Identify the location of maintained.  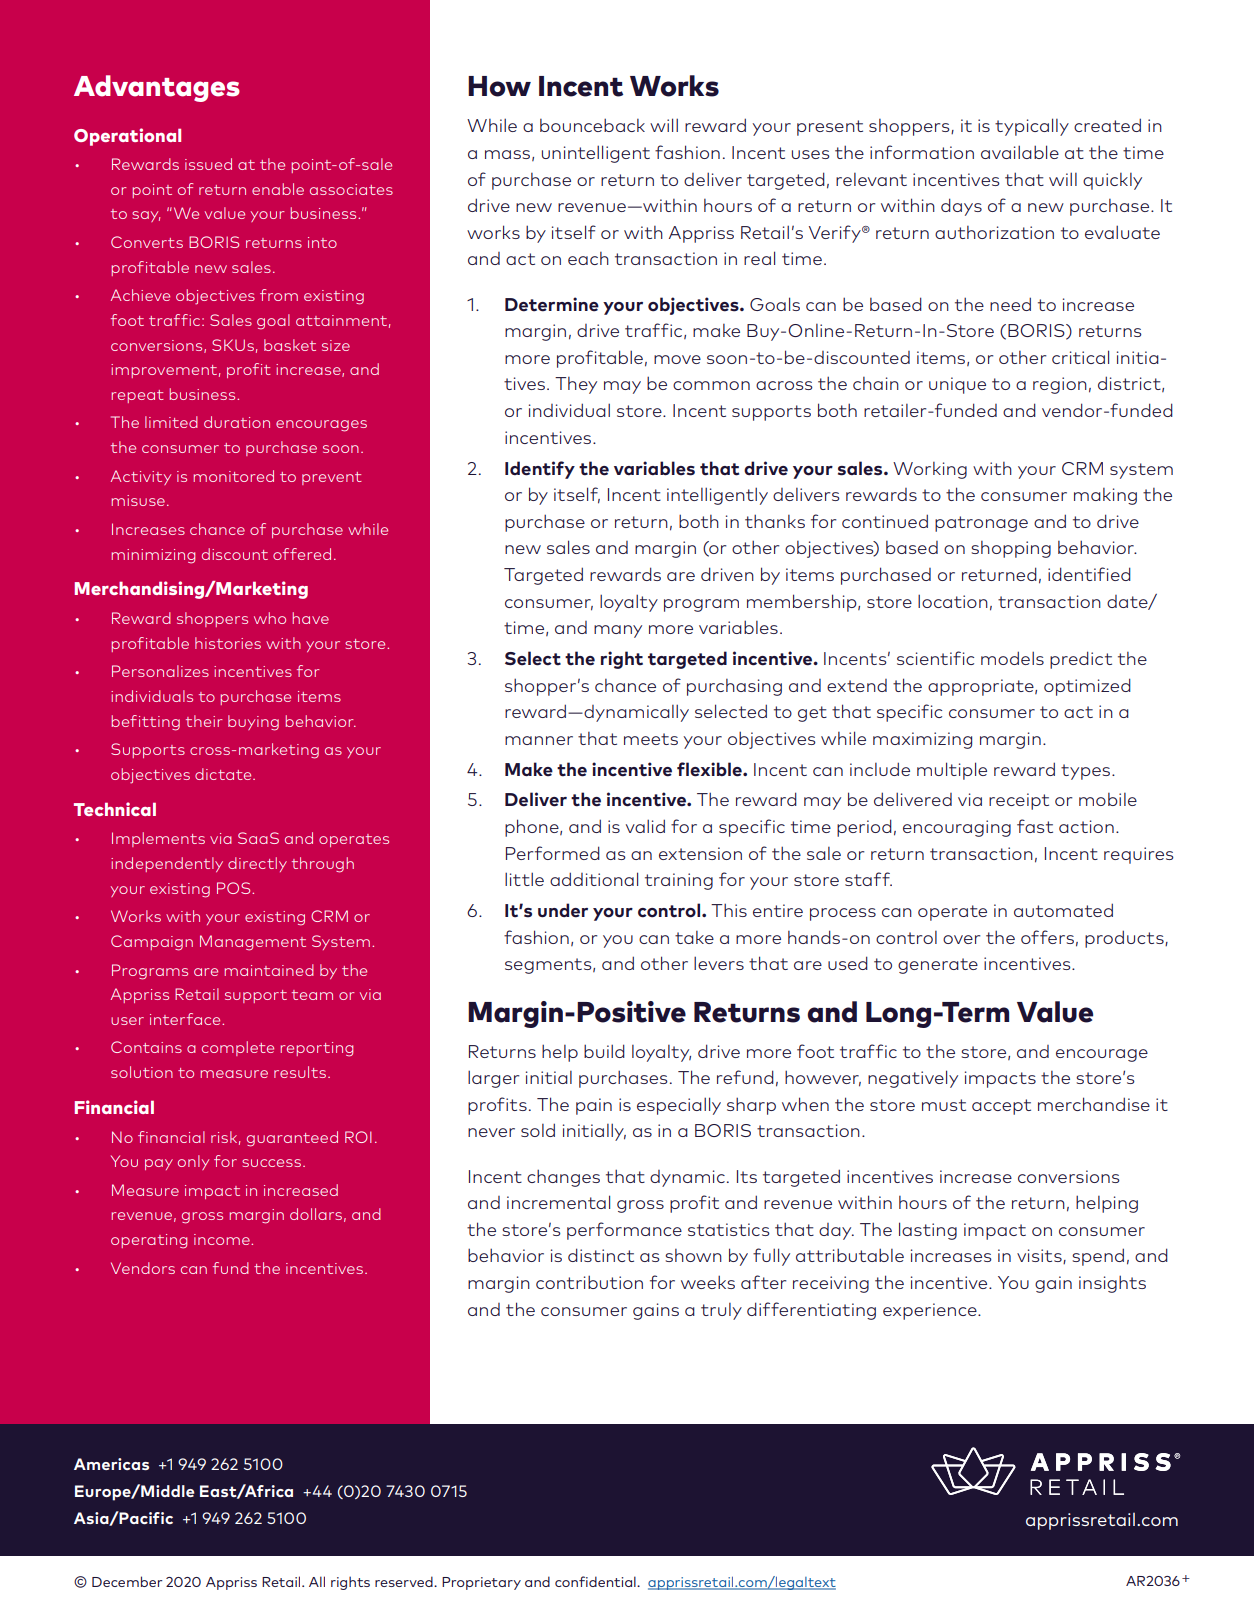
(269, 970).
